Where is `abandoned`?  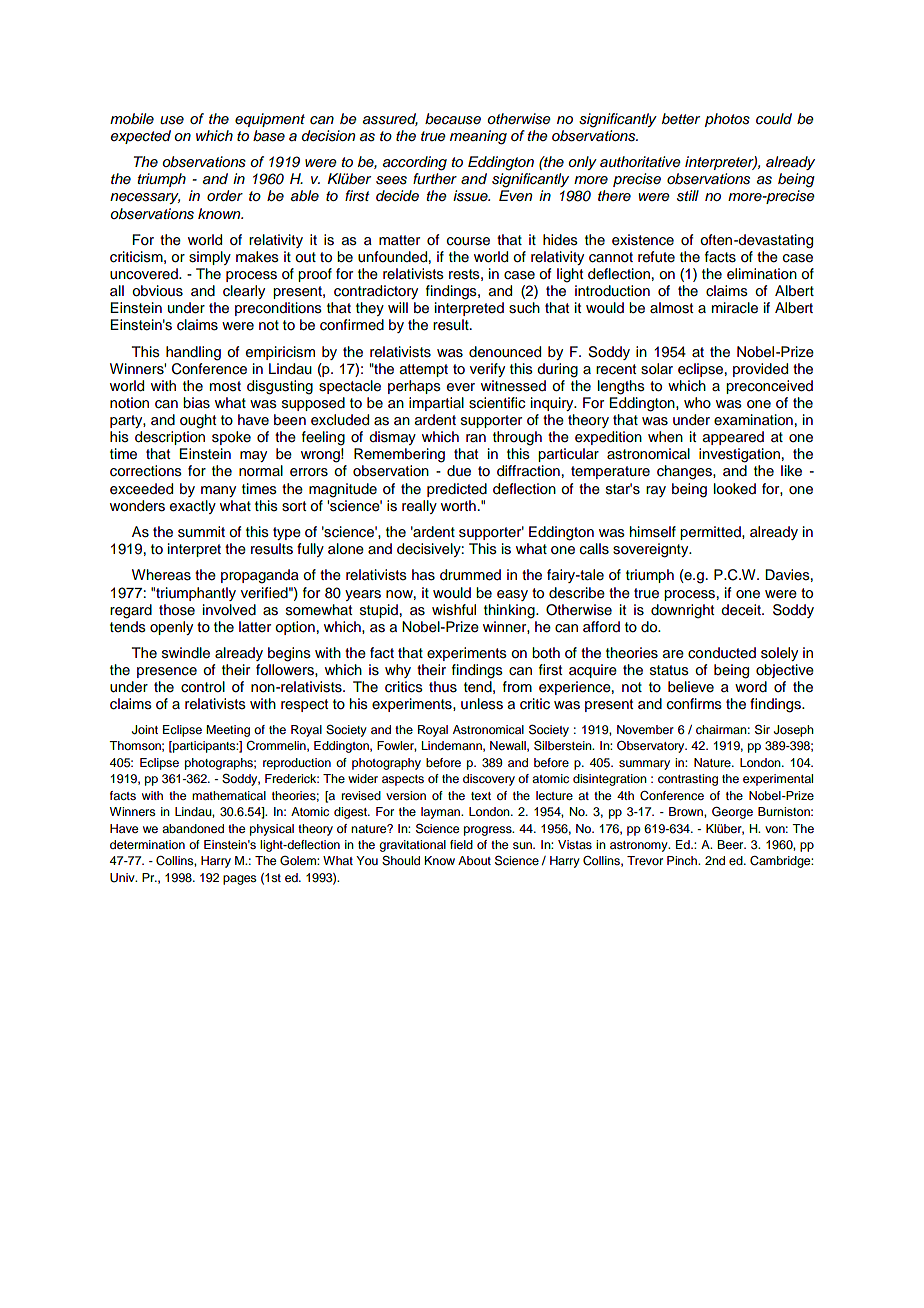 abandoned is located at coordinates (193, 828).
